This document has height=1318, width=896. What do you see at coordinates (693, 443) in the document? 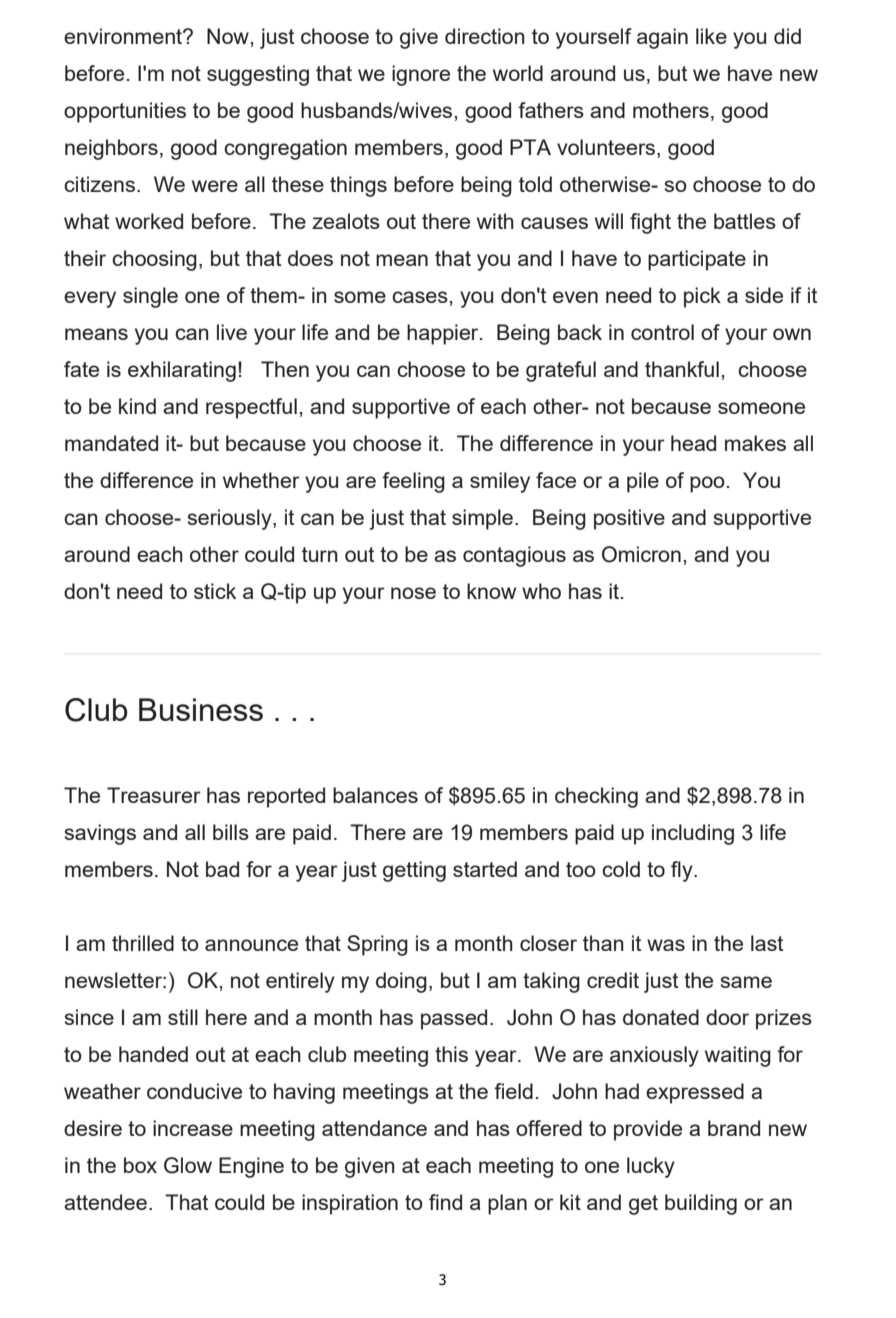
I see `head` at bounding box center [693, 443].
